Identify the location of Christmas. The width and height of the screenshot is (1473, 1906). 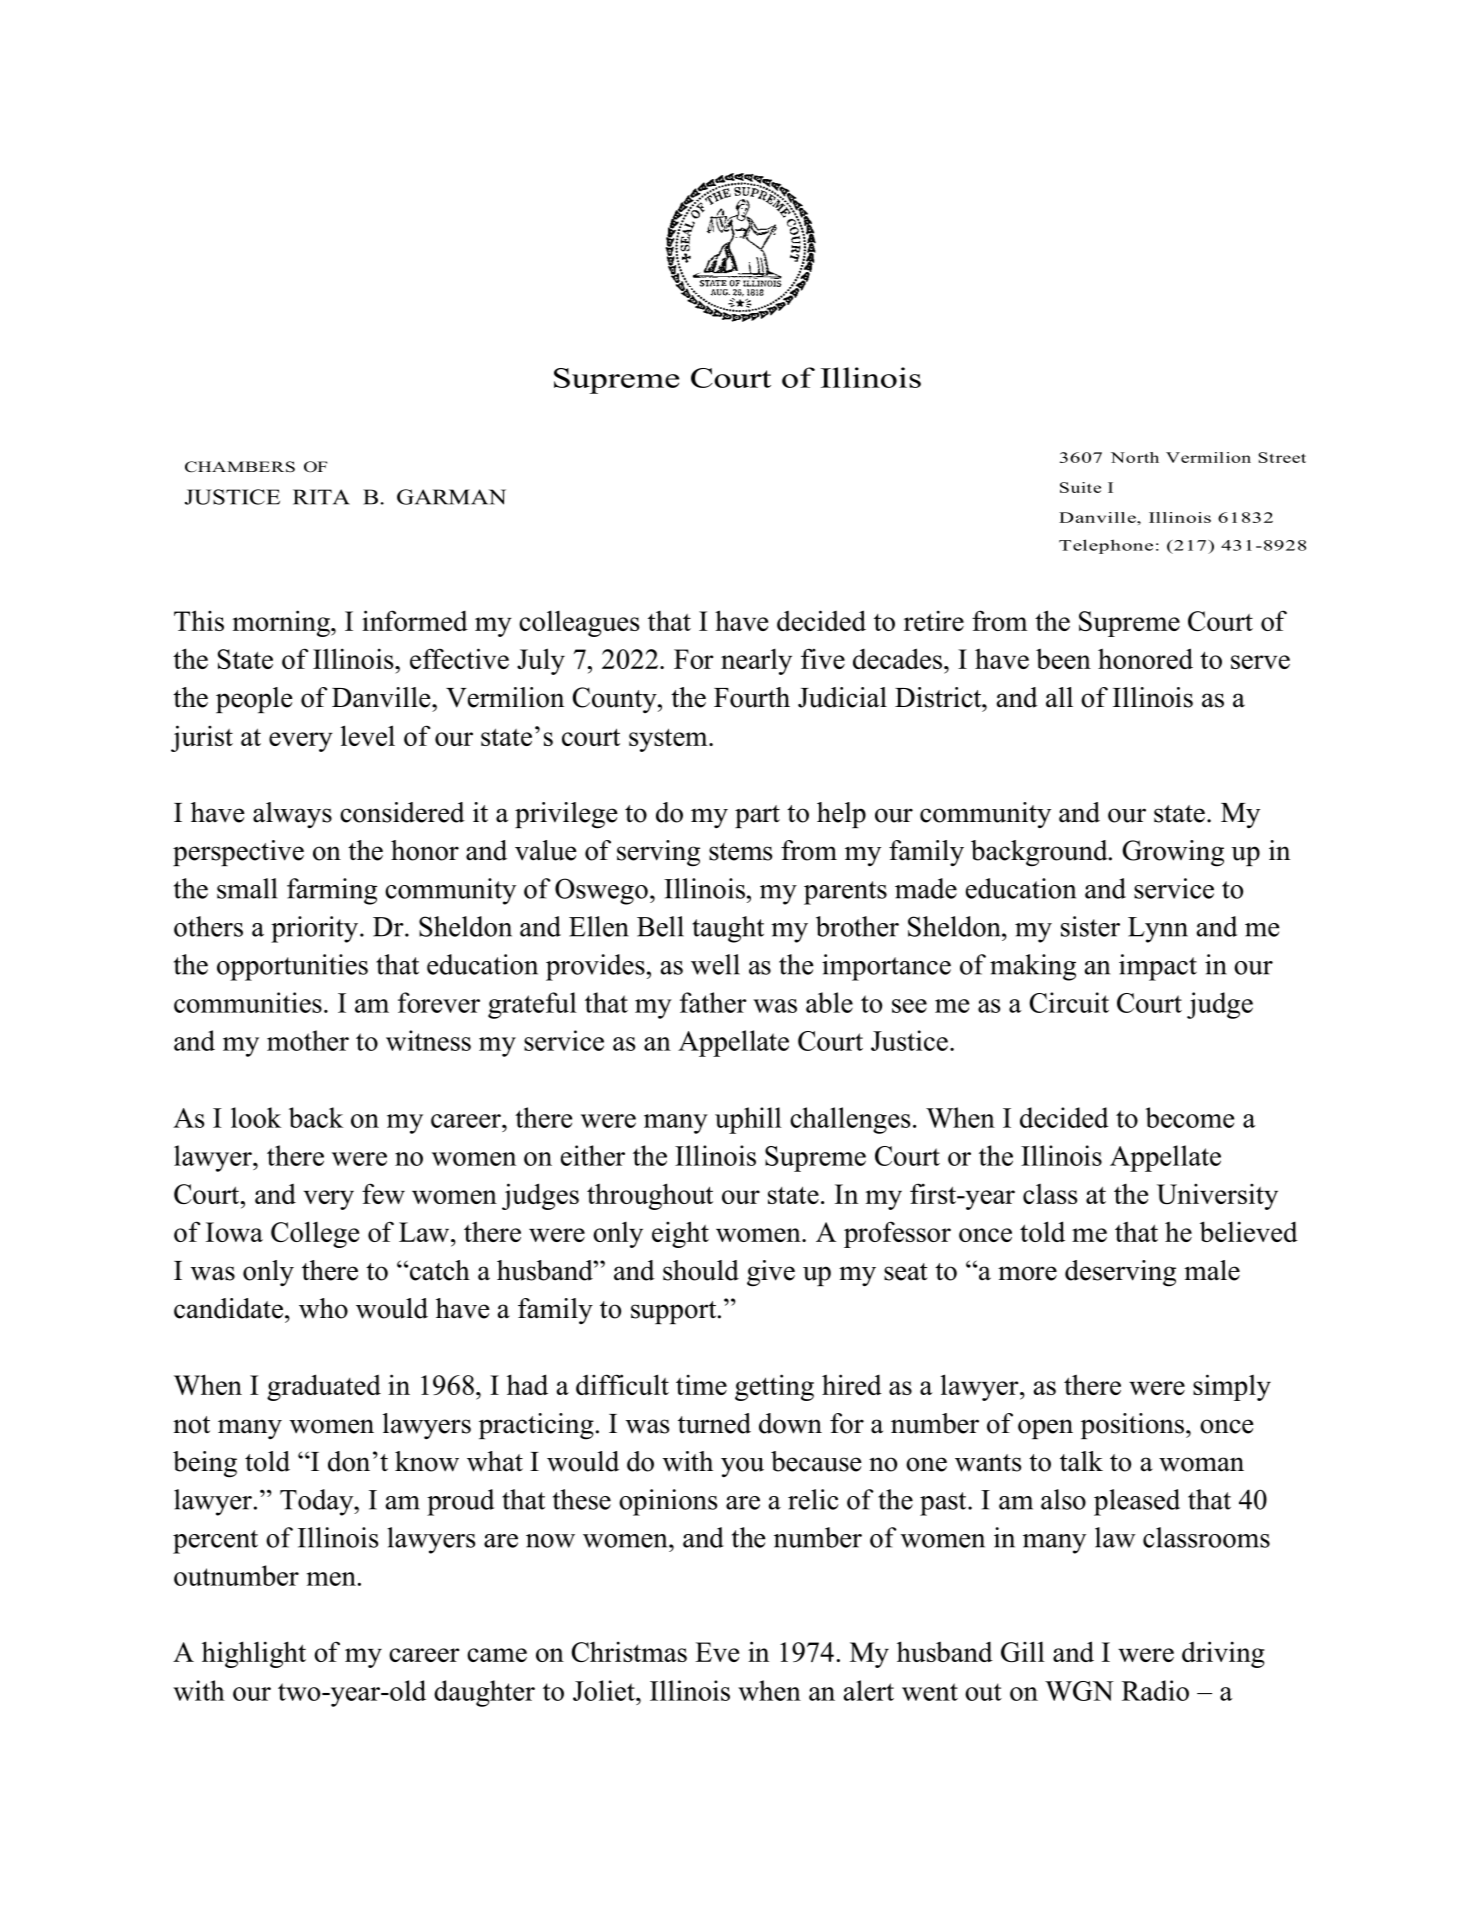
(629, 1651).
